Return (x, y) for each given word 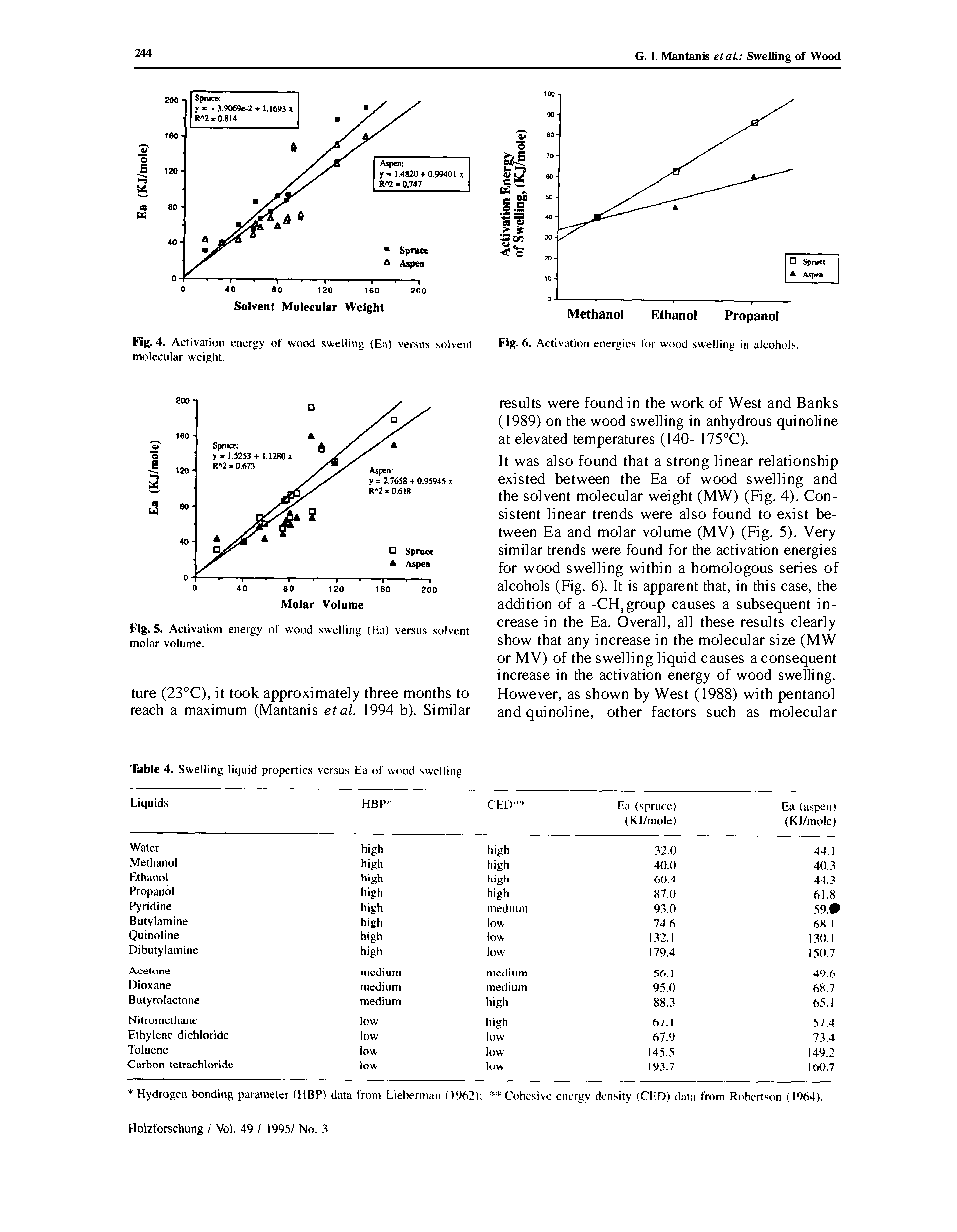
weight (670, 497)
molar (617, 531)
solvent (547, 495)
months (427, 692)
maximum (215, 709)
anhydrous (739, 422)
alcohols (523, 585)
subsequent (773, 605)
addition (524, 603)
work (687, 402)
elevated (541, 438)
